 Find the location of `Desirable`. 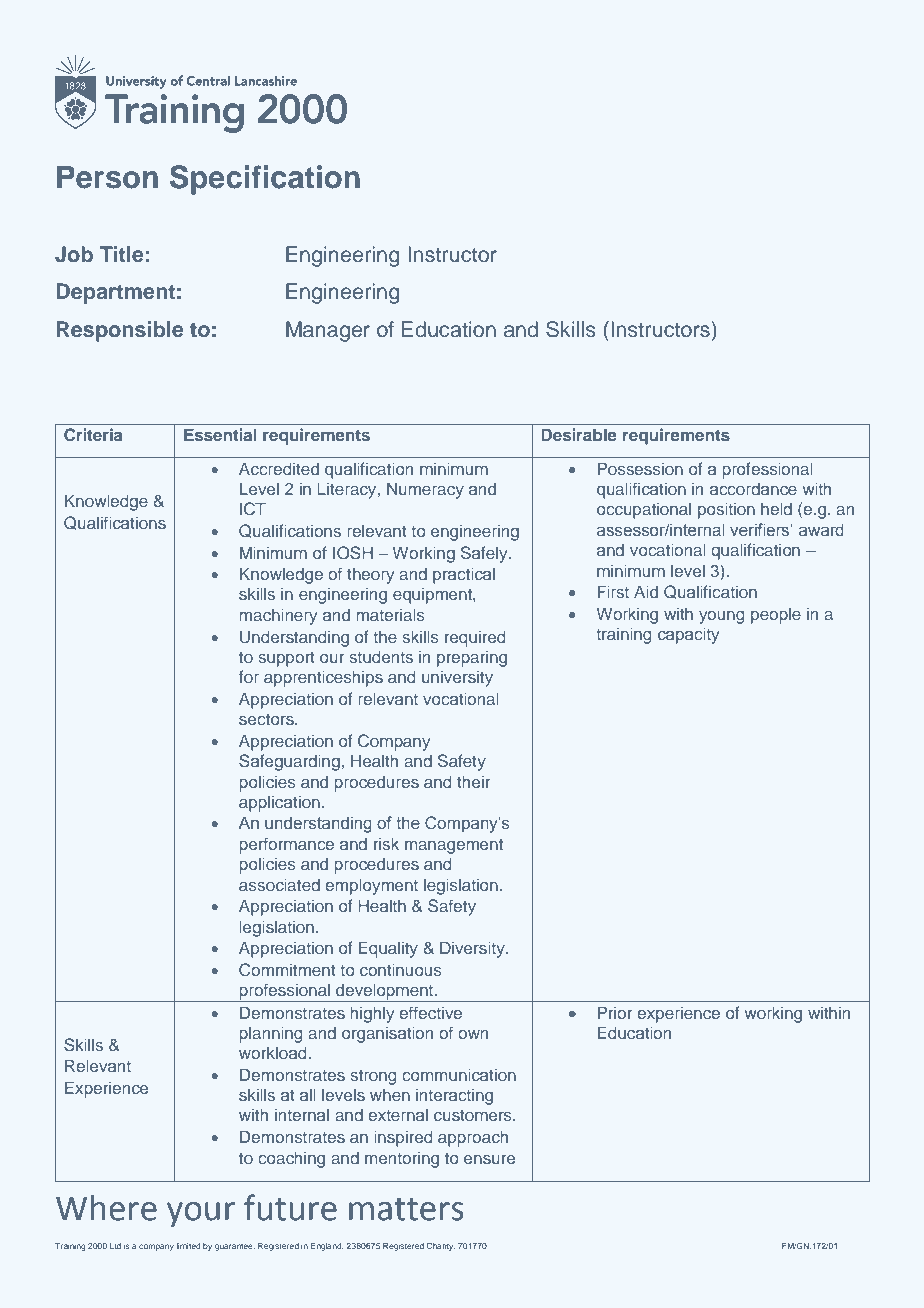

Desirable is located at coordinates (579, 434).
